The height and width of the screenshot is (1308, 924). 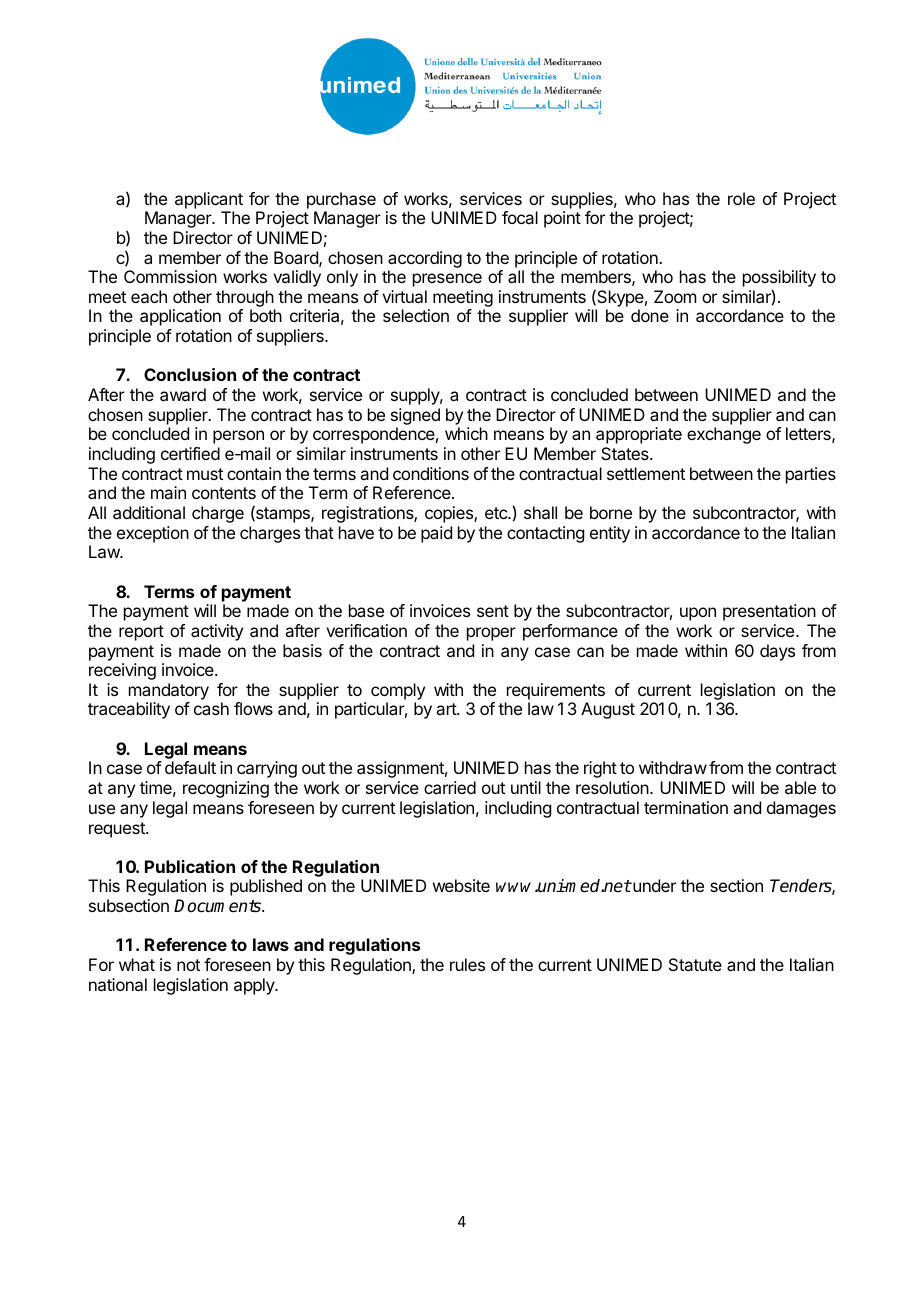 What do you see at coordinates (724, 435) in the screenshot?
I see `exchange` at bounding box center [724, 435].
